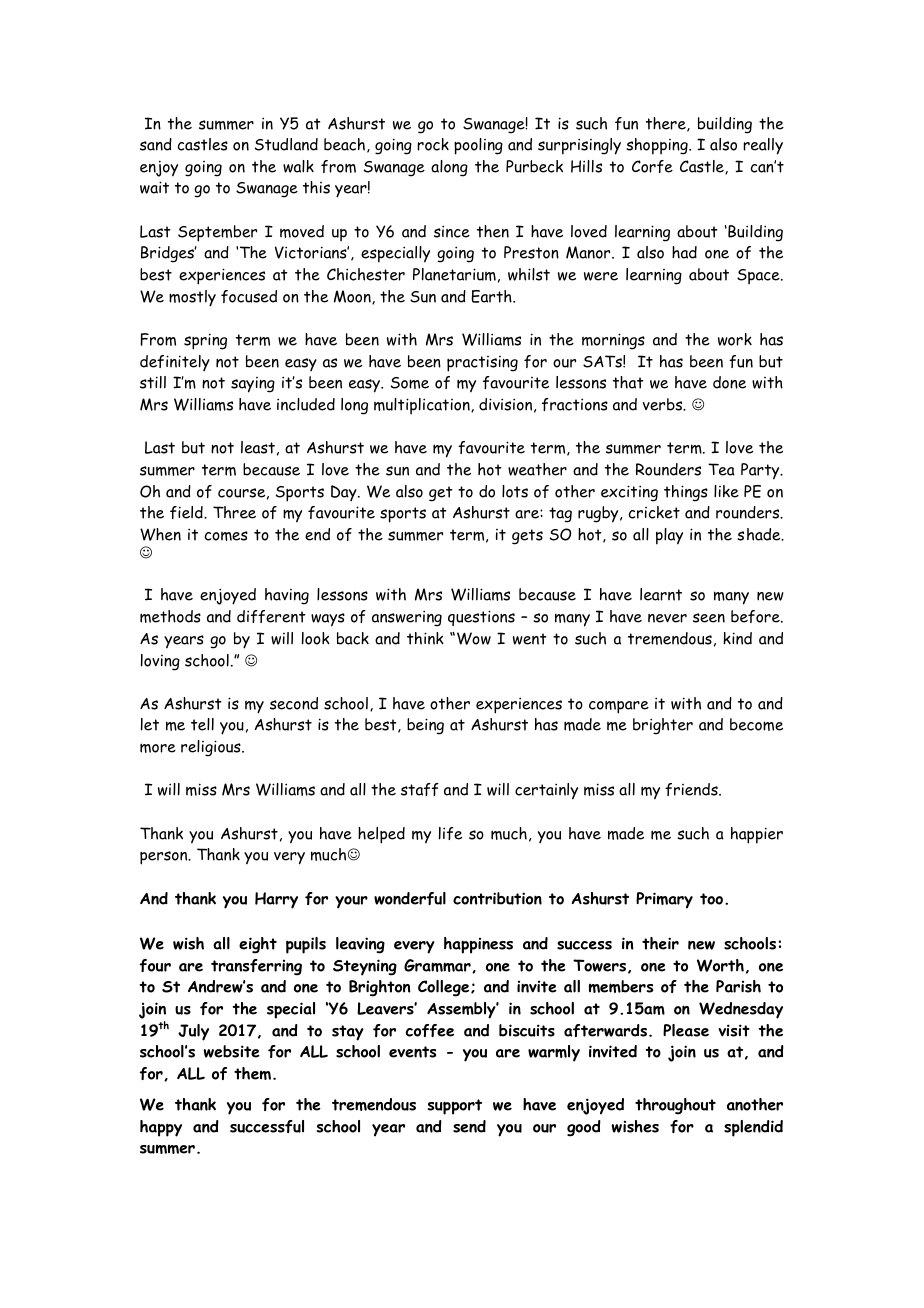 The width and height of the image is (924, 1308). Describe the element at coordinates (482, 364) in the image. I see `practising` at that location.
